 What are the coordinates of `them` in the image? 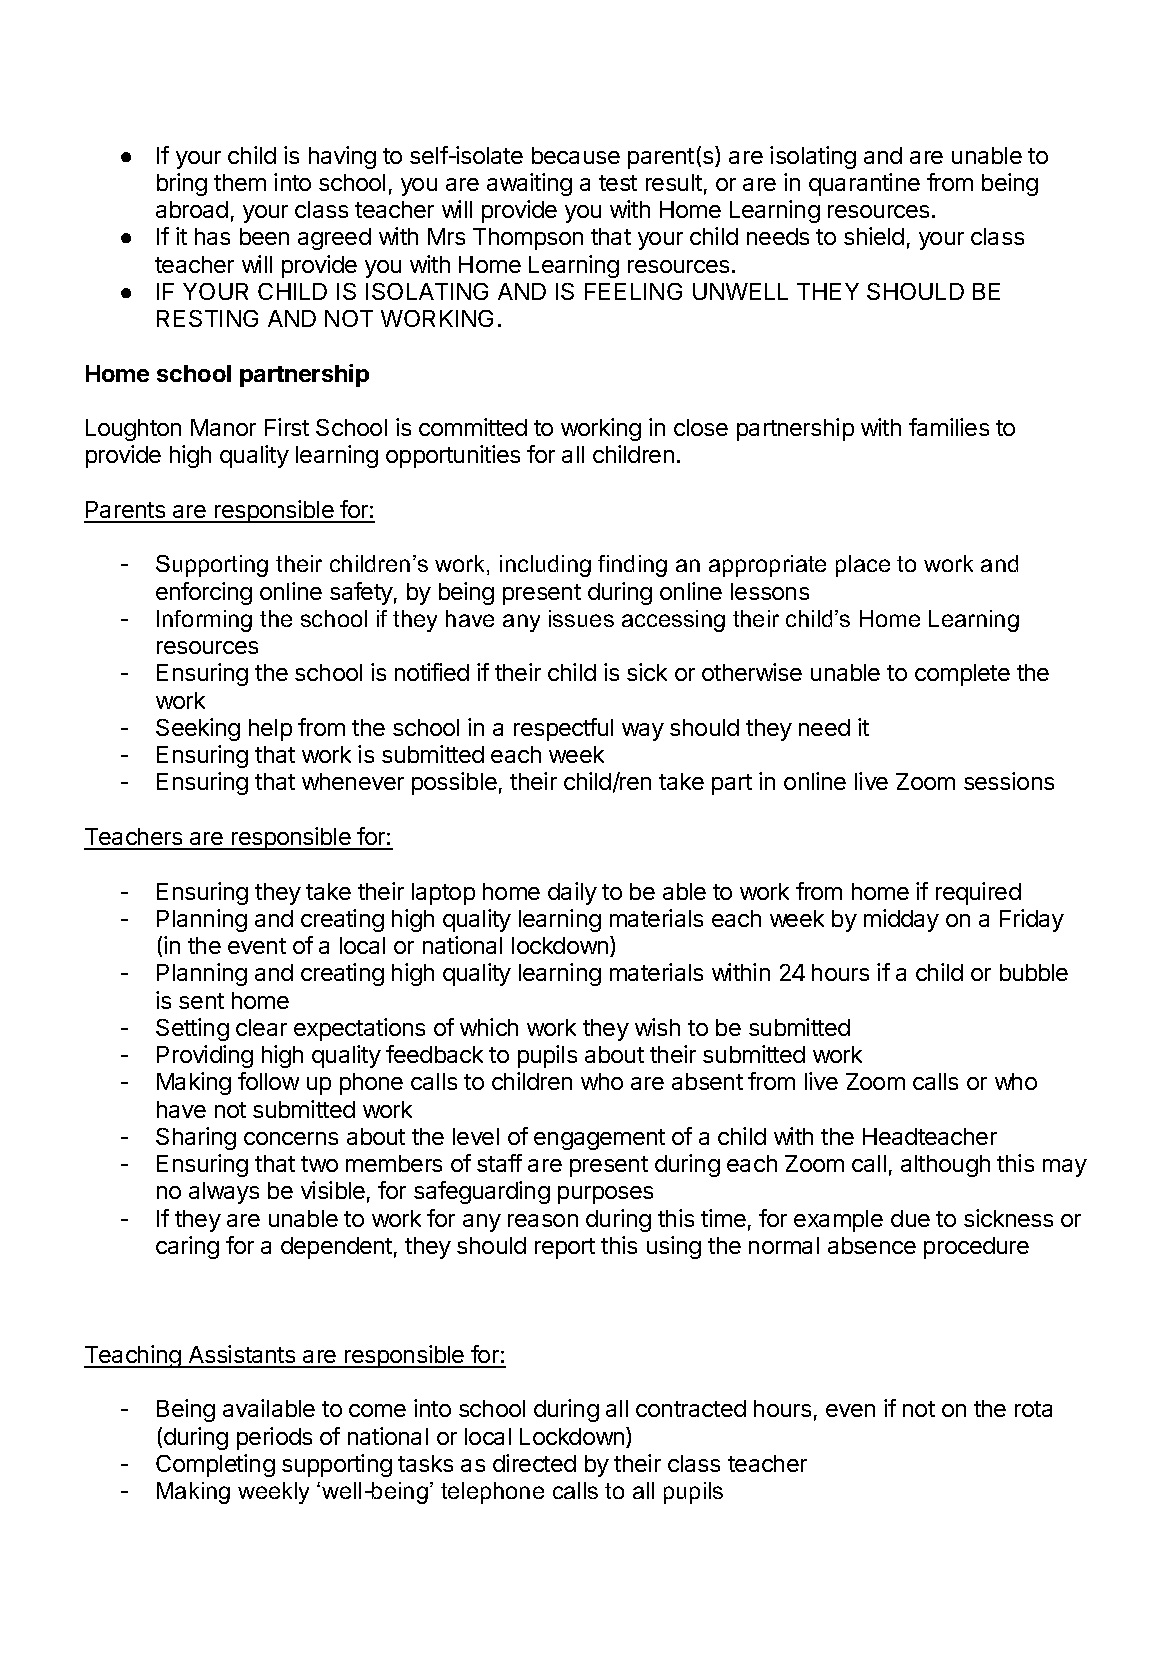 It's located at (240, 182).
